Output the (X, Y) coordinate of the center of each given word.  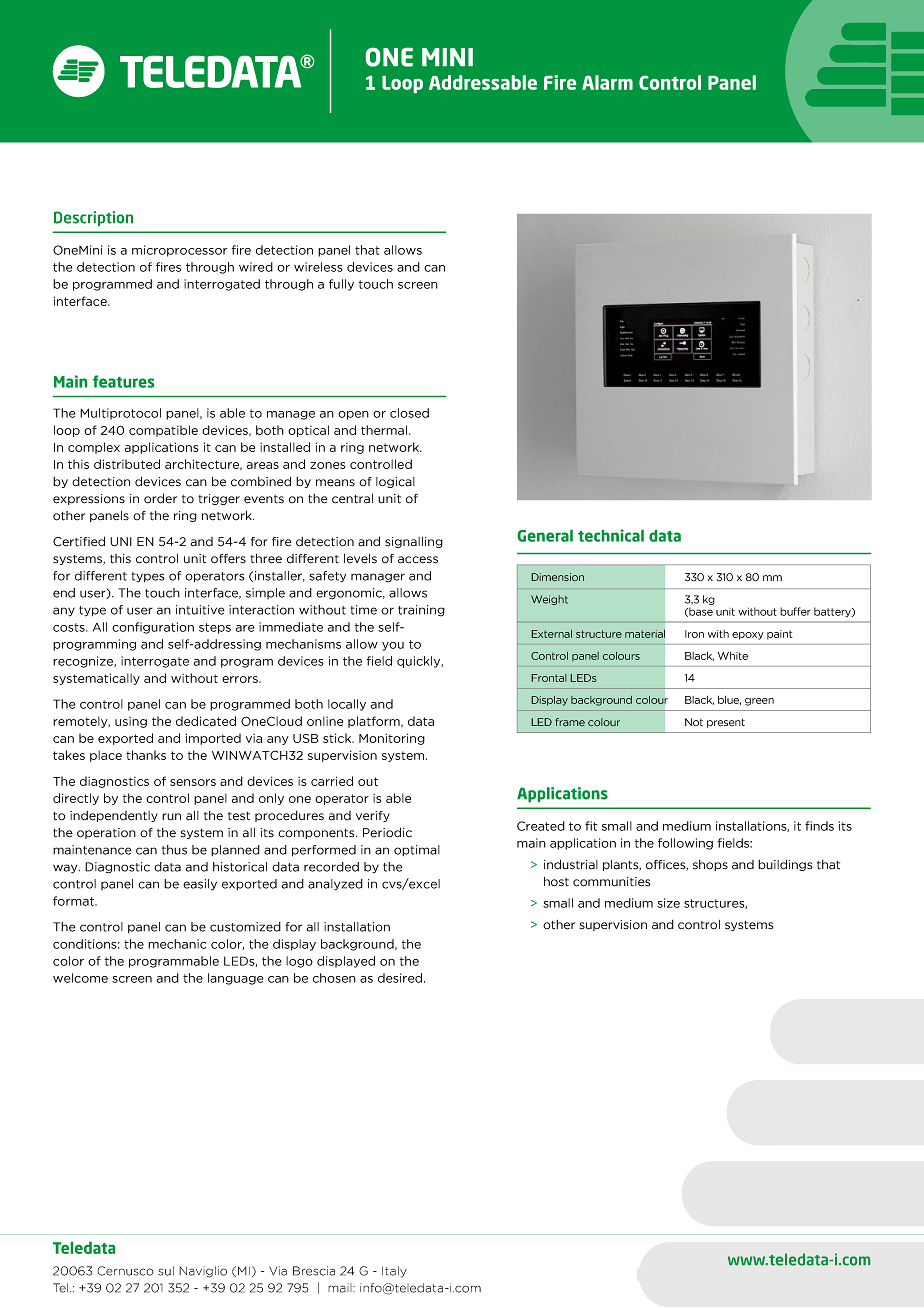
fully (341, 285)
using (131, 722)
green (759, 702)
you (393, 646)
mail (341, 1288)
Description (93, 218)
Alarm (607, 82)
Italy (394, 1272)
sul (166, 1271)
